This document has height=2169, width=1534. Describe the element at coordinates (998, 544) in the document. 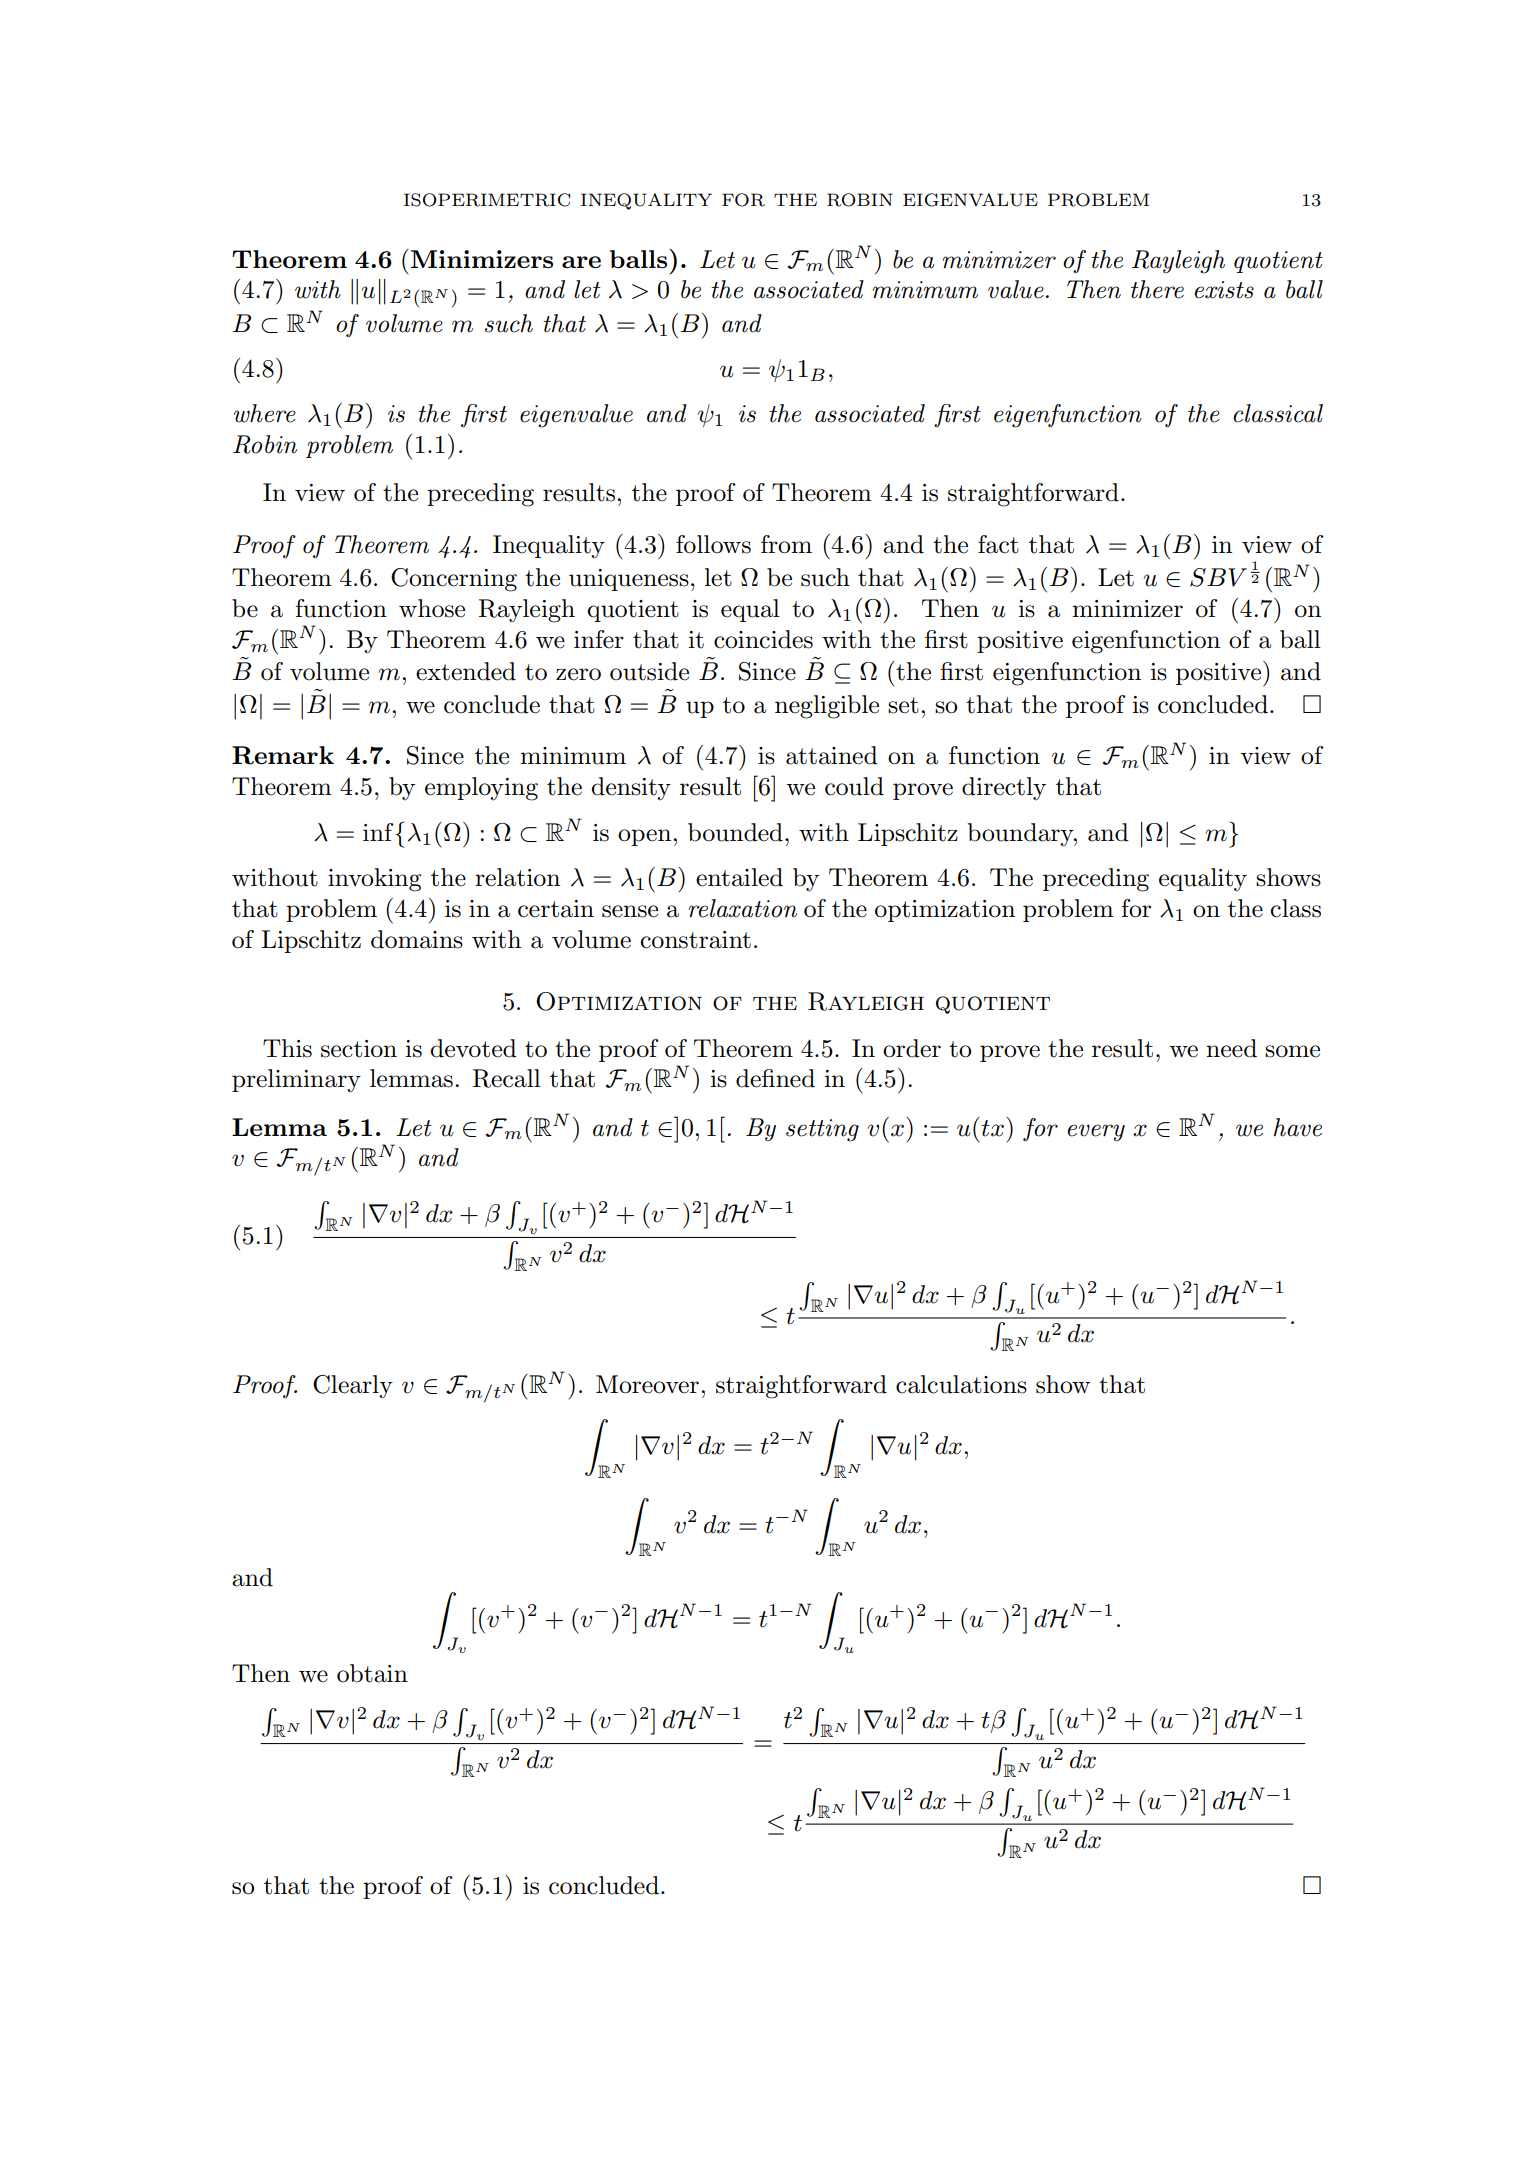

I see `fact` at that location.
